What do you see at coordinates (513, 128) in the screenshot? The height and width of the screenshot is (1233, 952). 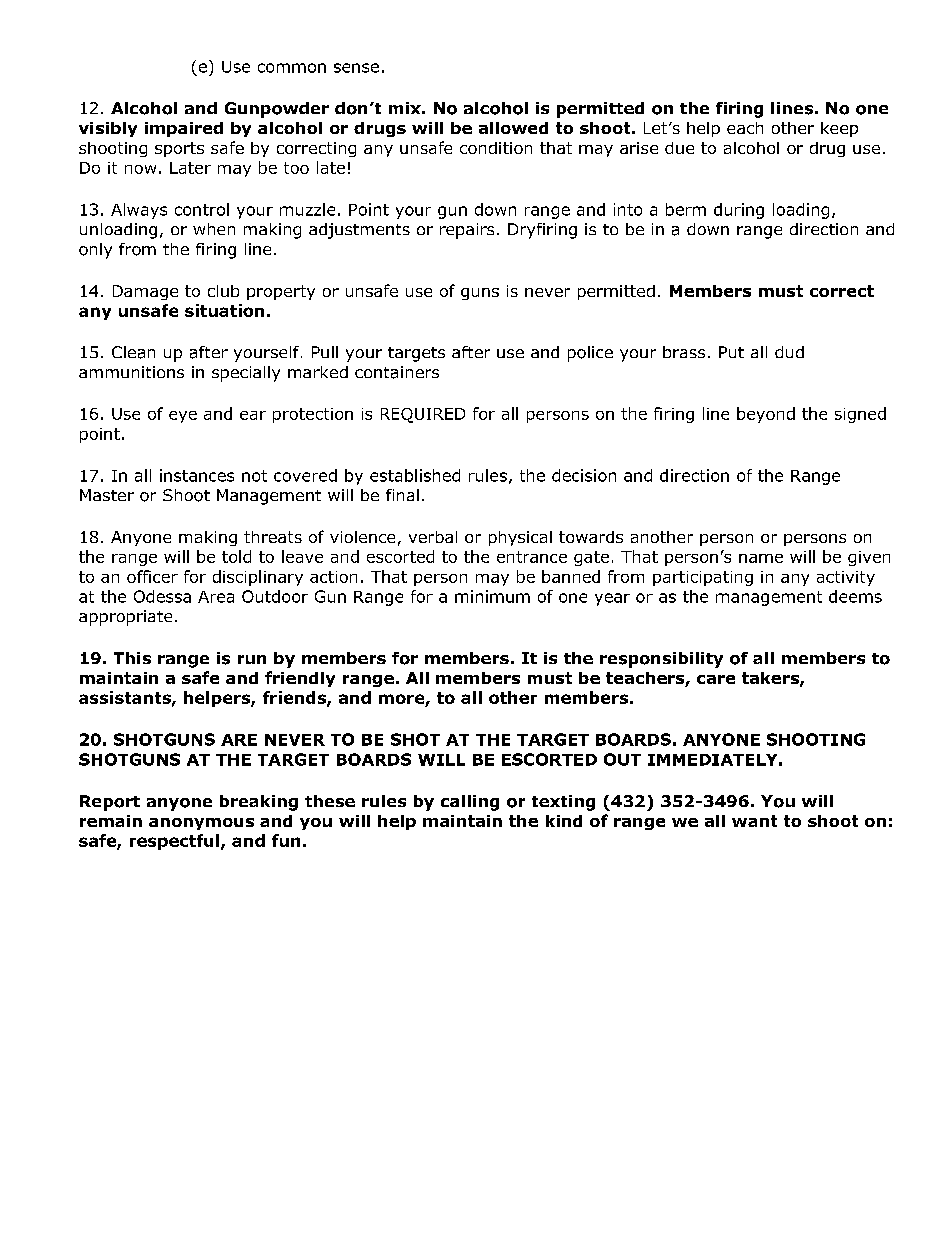 I see `allowed` at bounding box center [513, 128].
